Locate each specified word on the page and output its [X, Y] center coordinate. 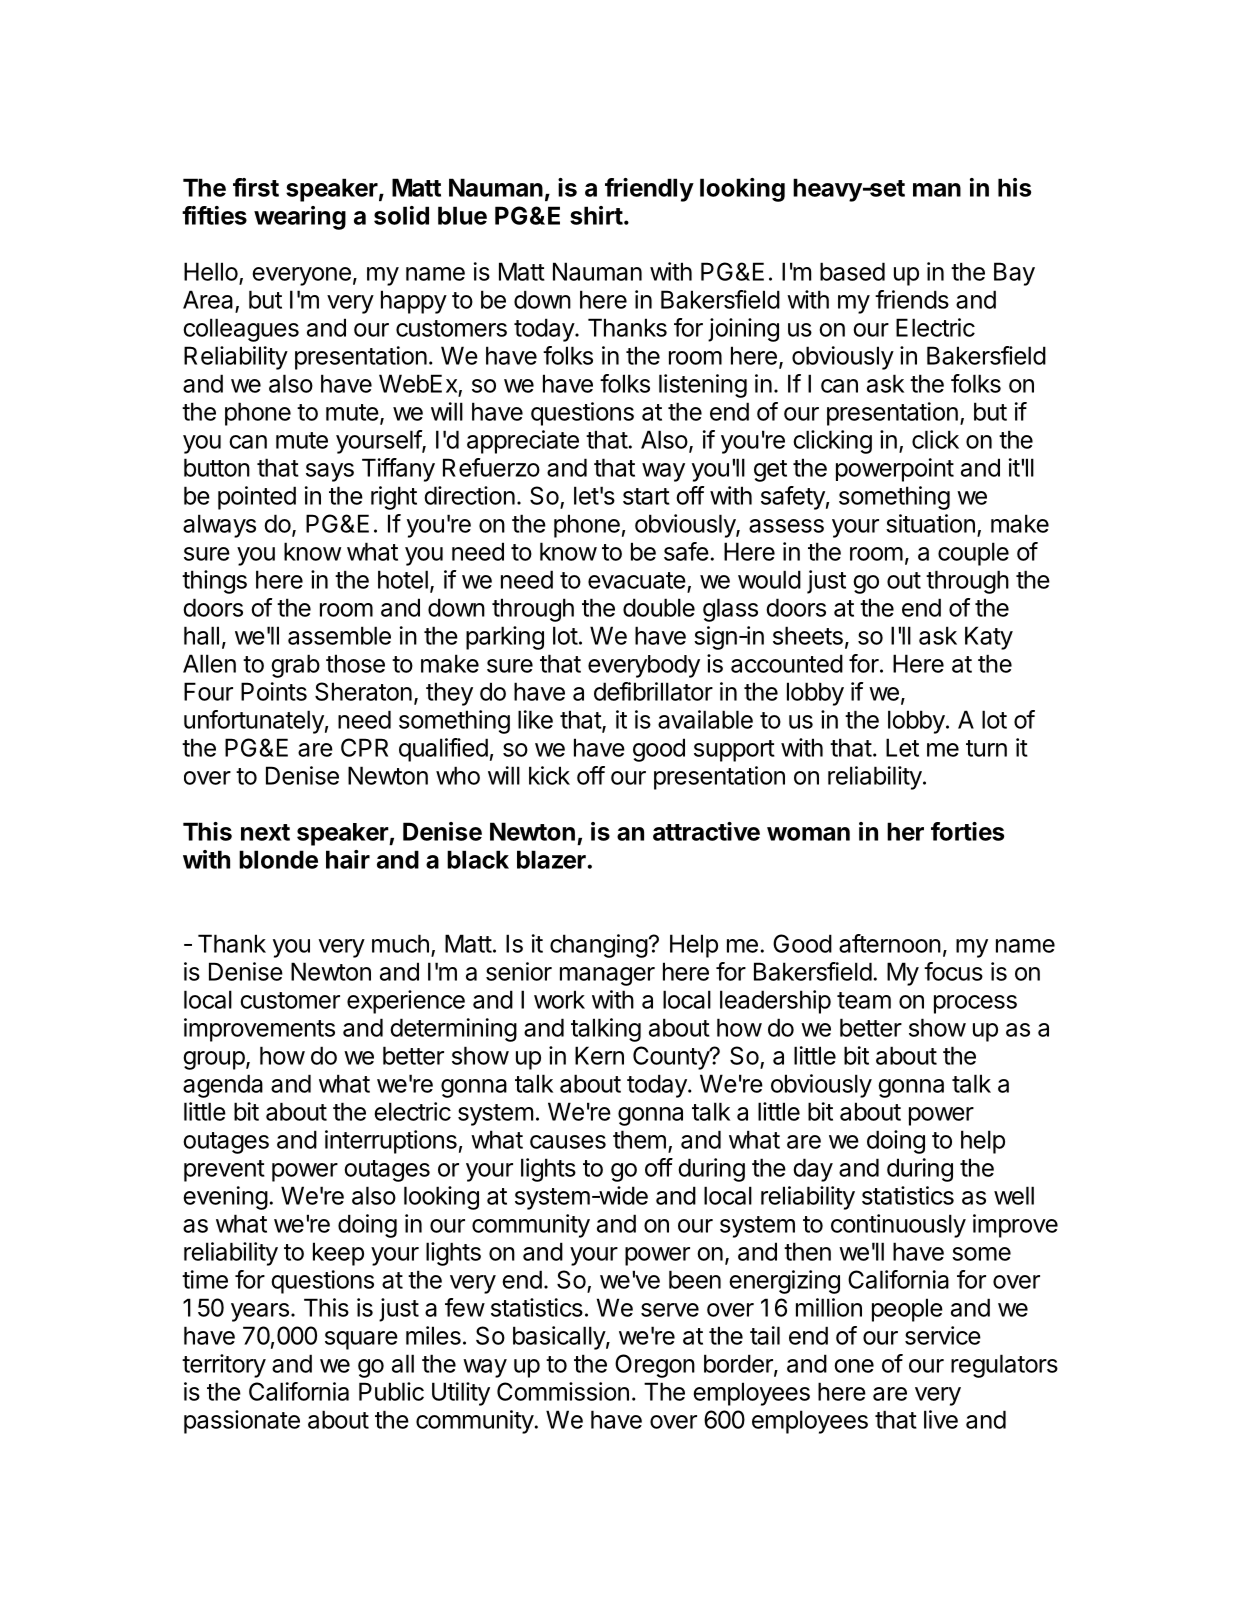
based [852, 271]
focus [953, 971]
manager [607, 976]
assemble [339, 635]
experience [406, 1002]
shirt [596, 215]
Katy [989, 638]
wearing [300, 218]
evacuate [637, 580]
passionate [242, 1422]
